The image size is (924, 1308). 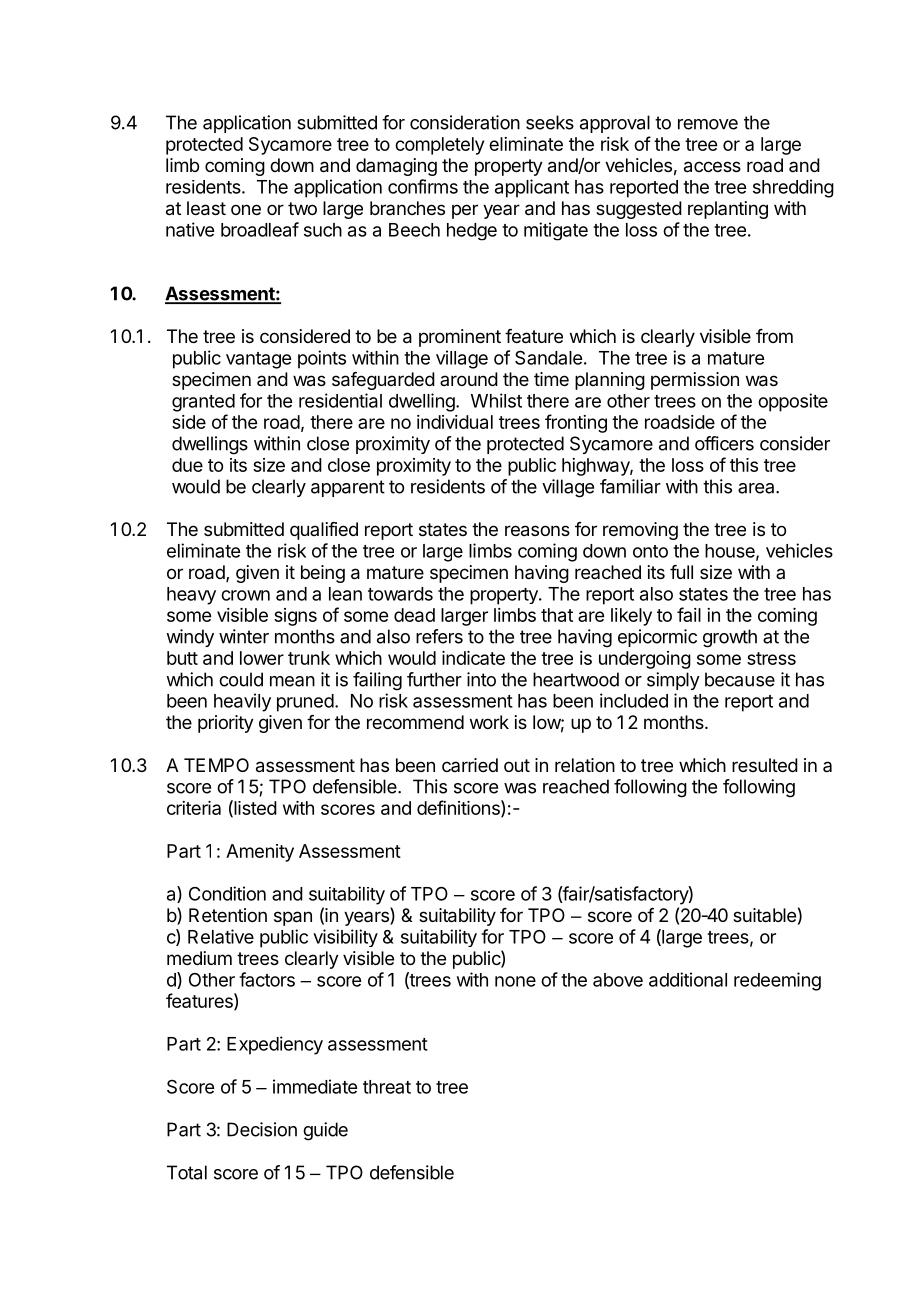 What do you see at coordinates (262, 1129) in the screenshot?
I see `Decision` at bounding box center [262, 1129].
